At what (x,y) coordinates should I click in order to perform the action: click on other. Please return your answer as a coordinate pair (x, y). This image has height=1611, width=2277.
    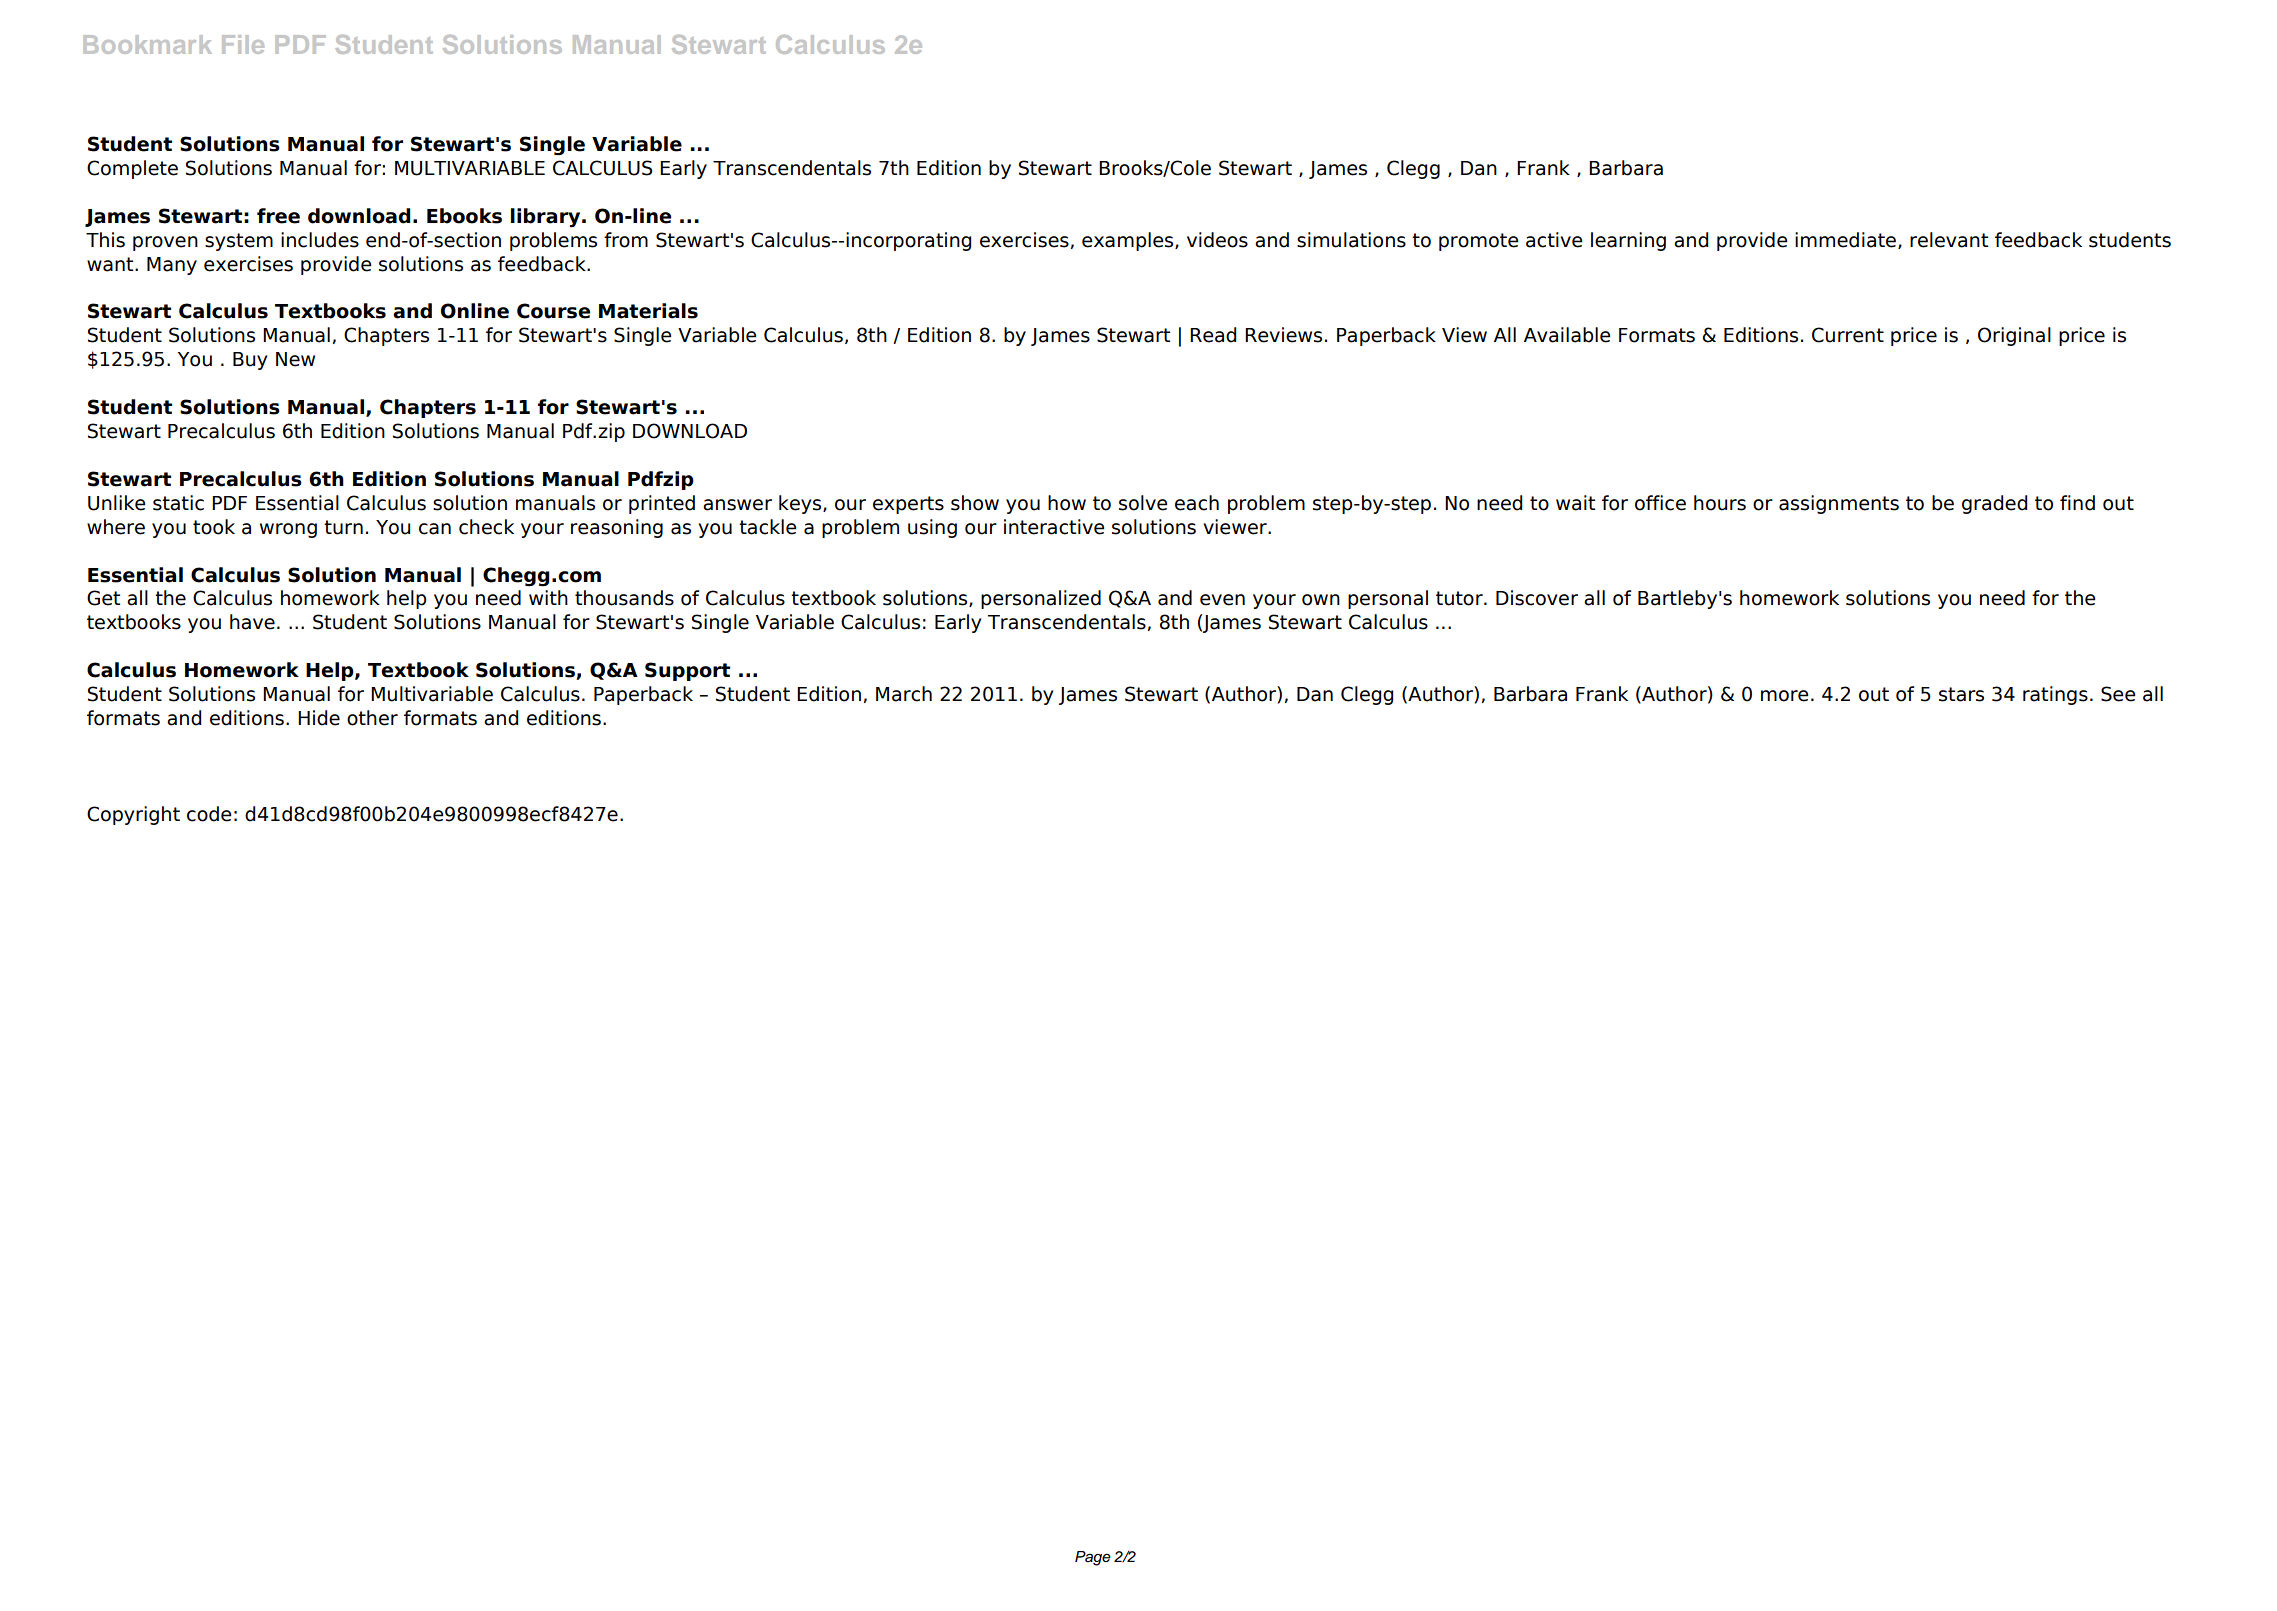
    Looking at the image, I should click on (372, 718).
